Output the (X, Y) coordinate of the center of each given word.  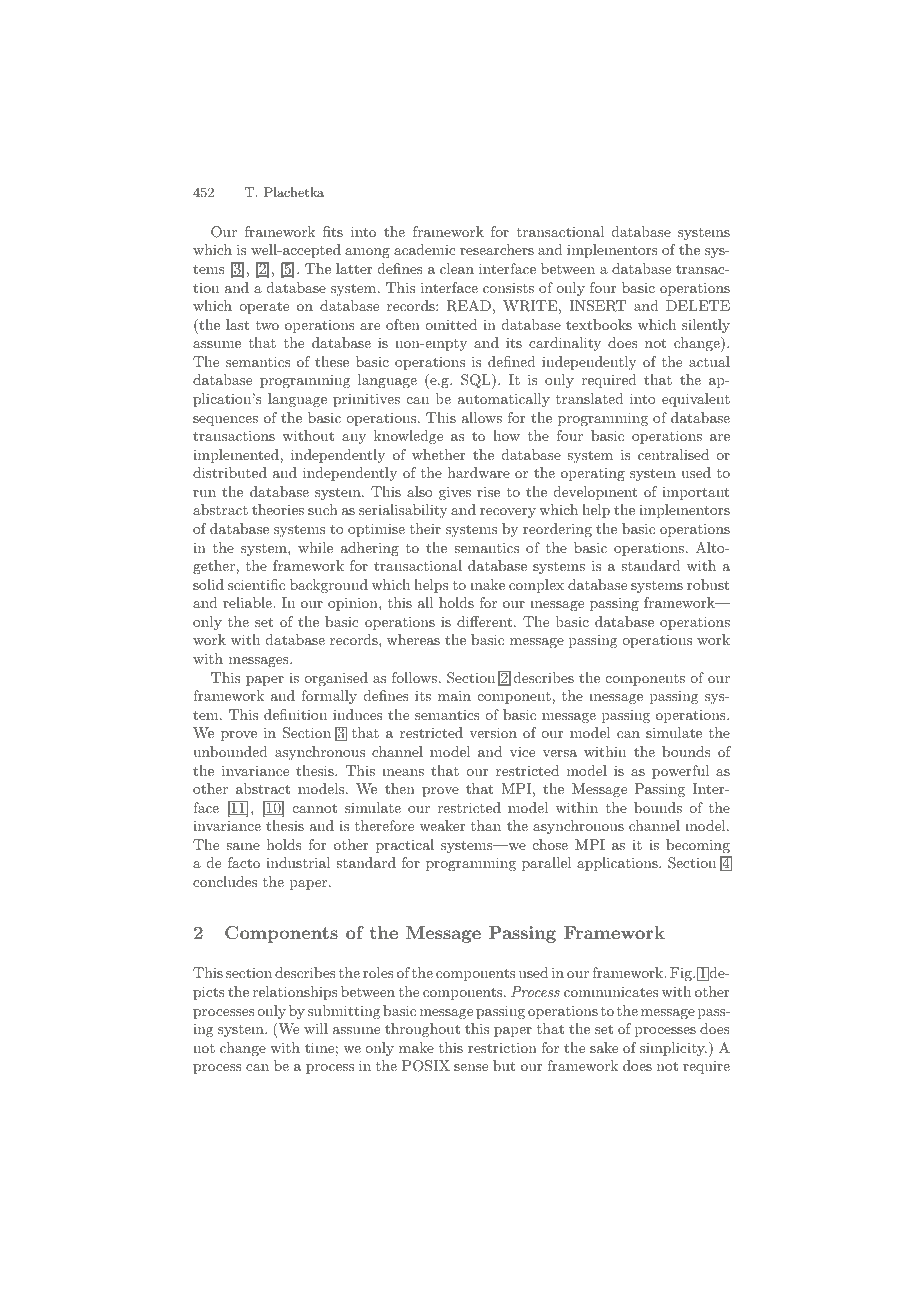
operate (264, 307)
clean (457, 268)
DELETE (698, 305)
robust (708, 584)
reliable (248, 602)
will (316, 1028)
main (454, 695)
